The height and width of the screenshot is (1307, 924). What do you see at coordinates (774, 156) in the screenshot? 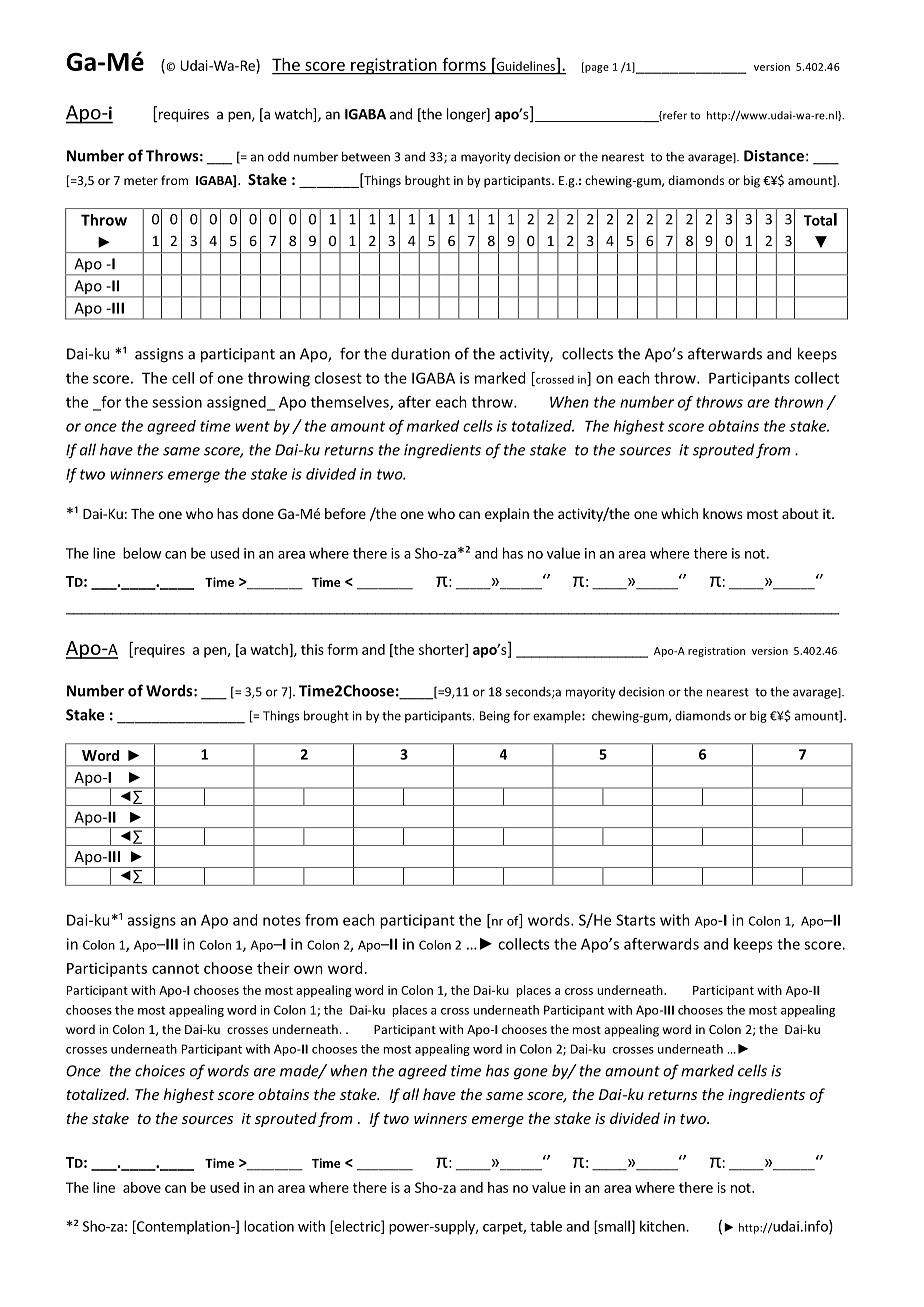
I see `Distance` at bounding box center [774, 156].
